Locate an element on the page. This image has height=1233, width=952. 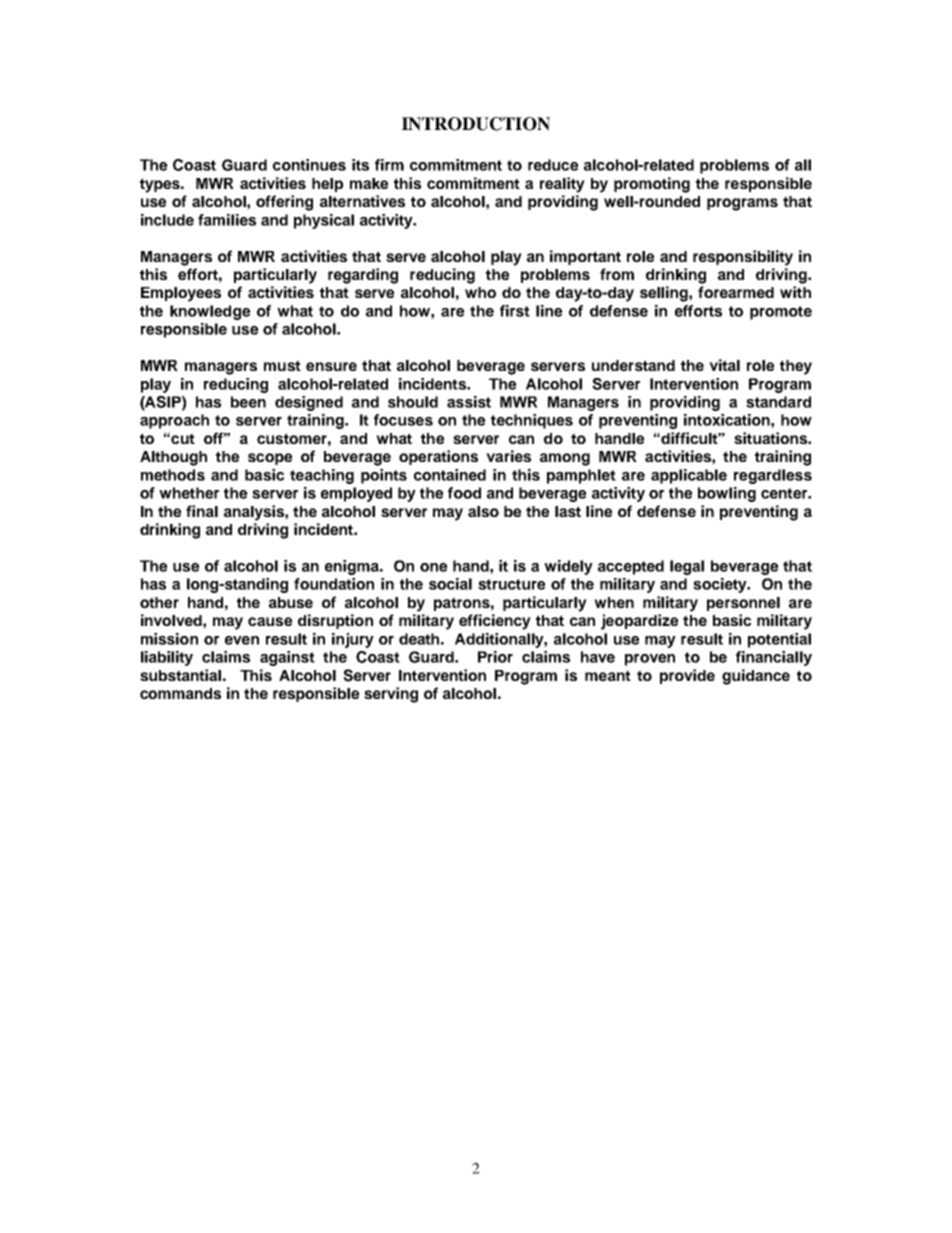
commands is located at coordinates (180, 693).
